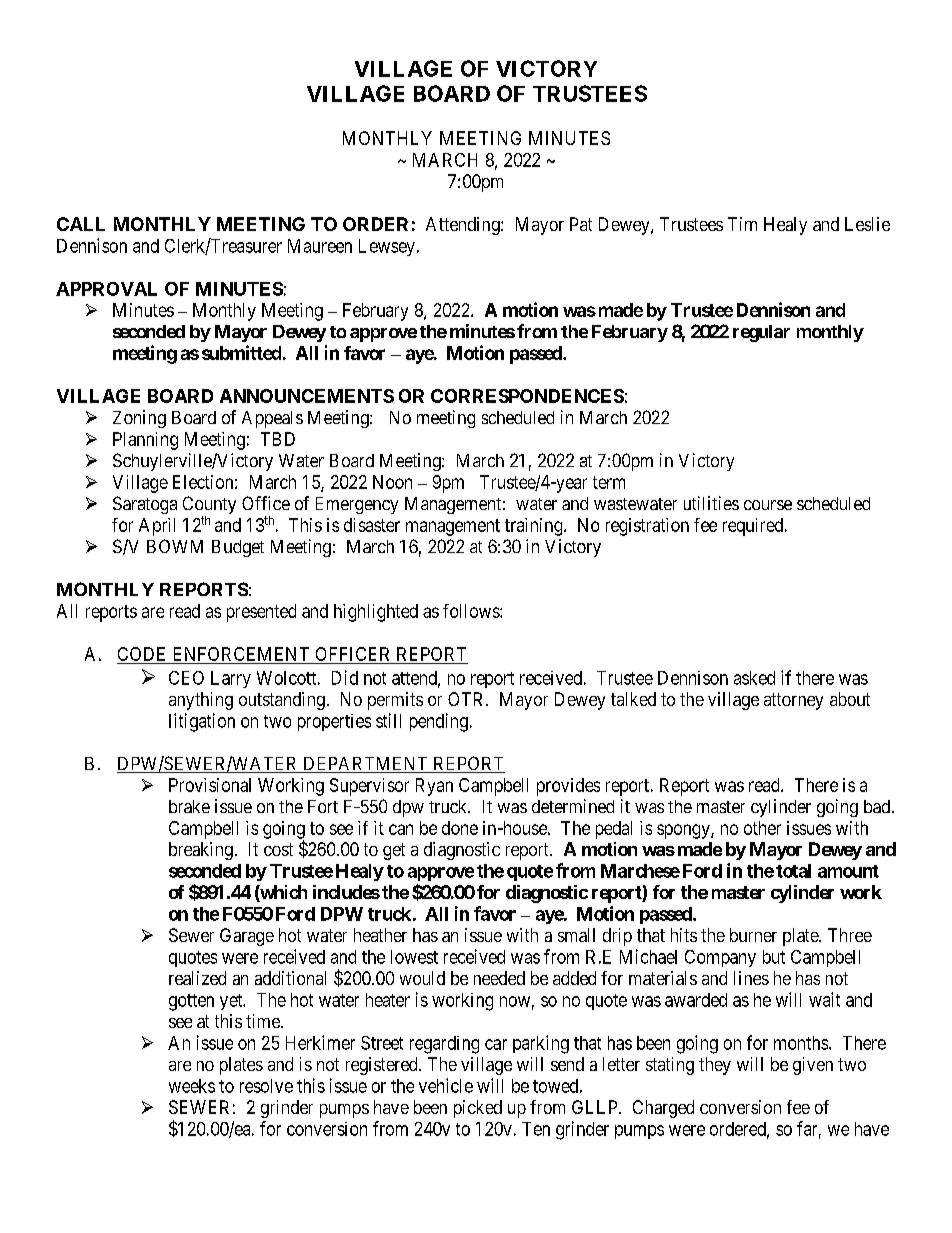 The height and width of the screenshot is (1233, 952). What do you see at coordinates (581, 224) in the screenshot?
I see `Pat` at bounding box center [581, 224].
